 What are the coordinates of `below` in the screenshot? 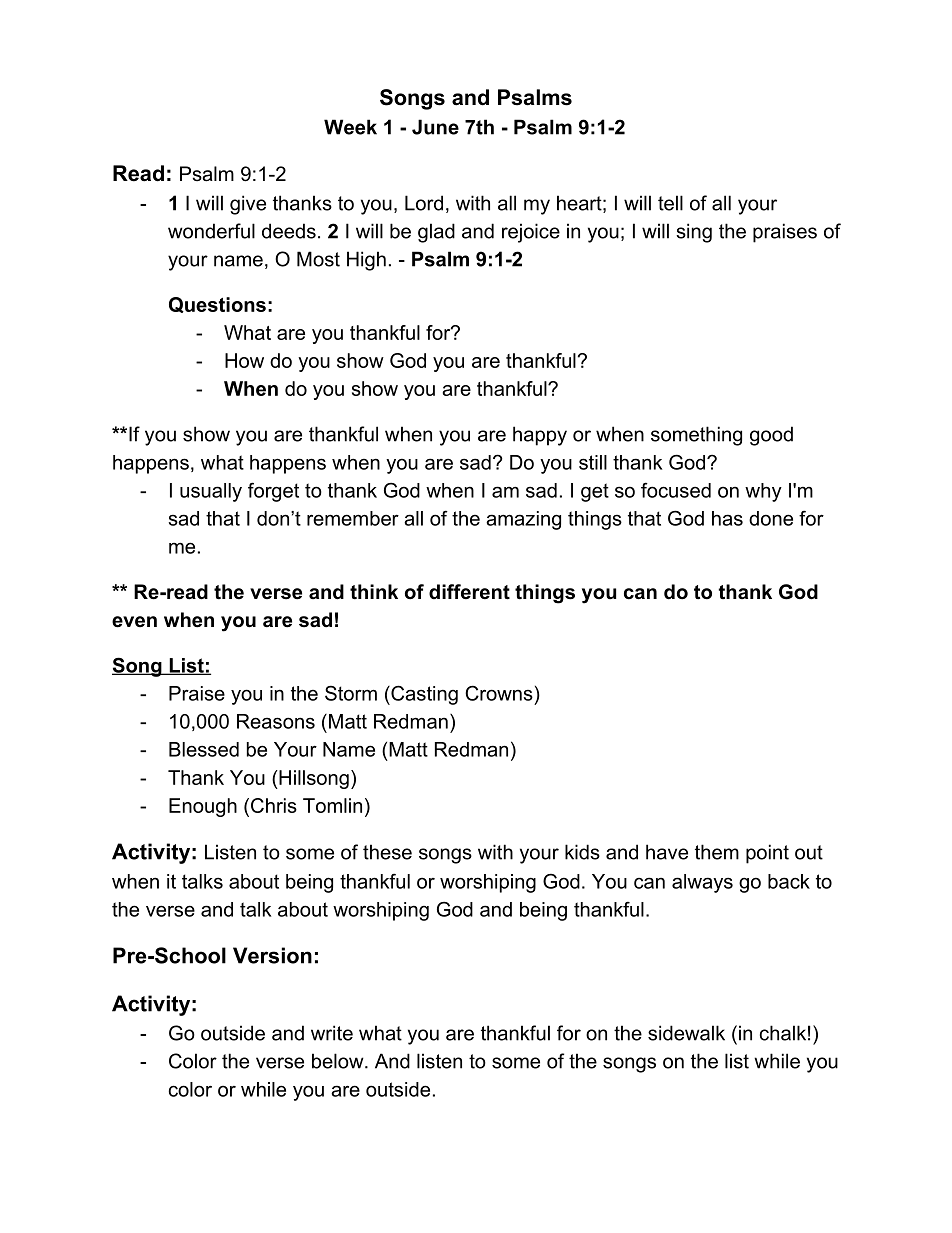 It's located at (339, 1061).
